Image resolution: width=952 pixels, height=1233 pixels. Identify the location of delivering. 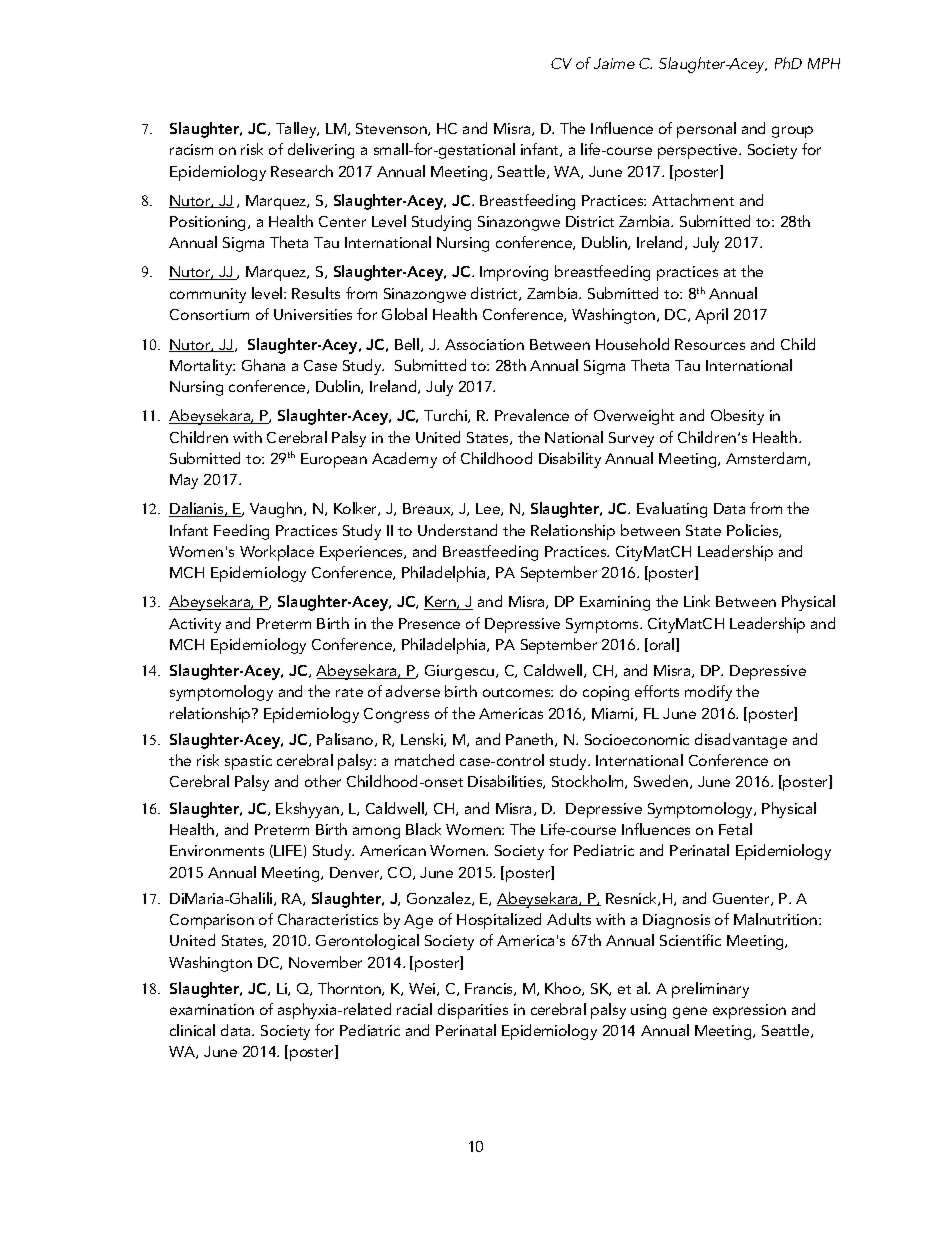
(321, 151).
